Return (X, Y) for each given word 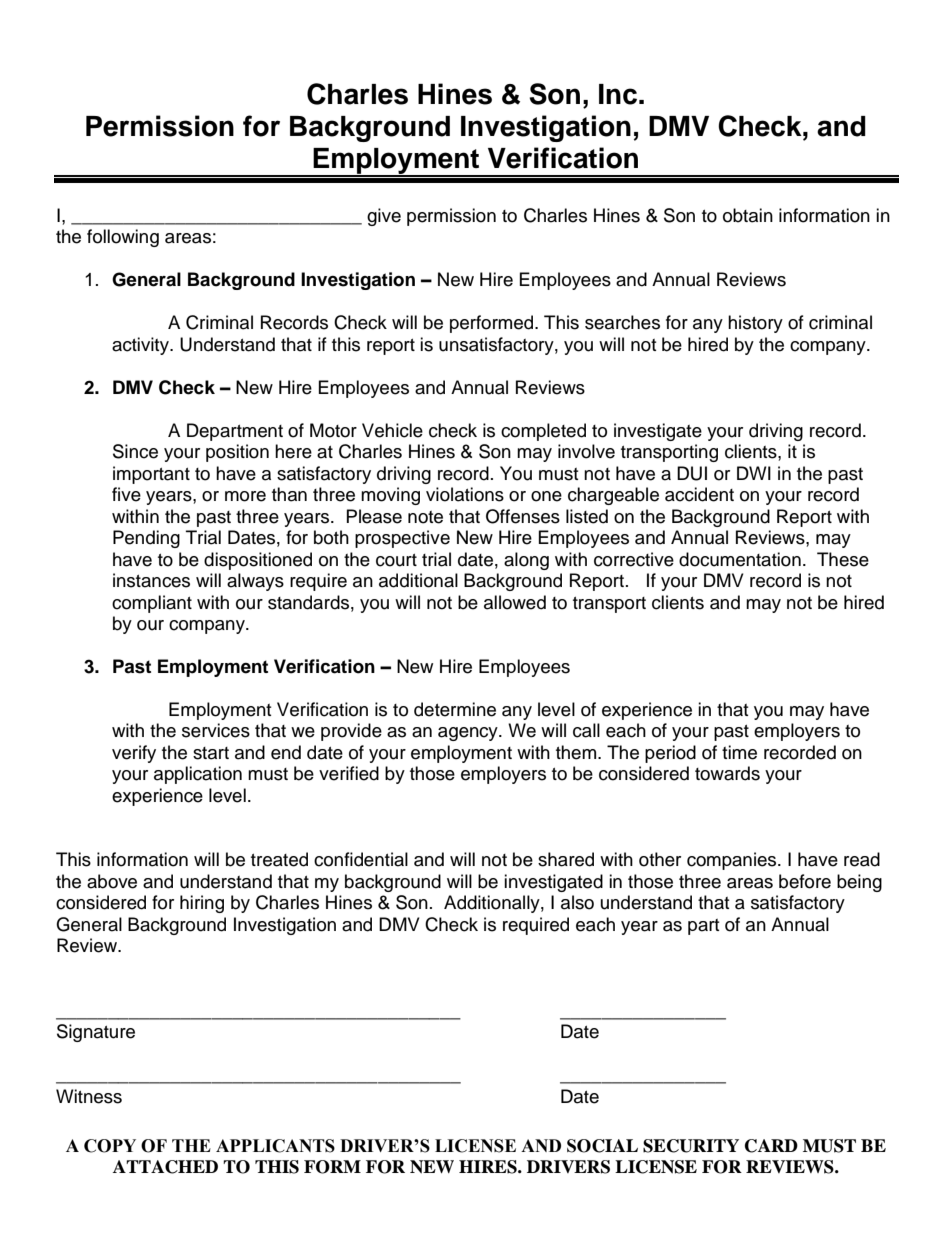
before (805, 881)
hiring (202, 904)
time (739, 752)
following (123, 238)
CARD (771, 1146)
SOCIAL (602, 1146)
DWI (754, 473)
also (577, 902)
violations (465, 494)
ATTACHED (165, 1167)
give (384, 217)
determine (455, 709)
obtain (748, 215)
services (216, 730)
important (151, 475)
